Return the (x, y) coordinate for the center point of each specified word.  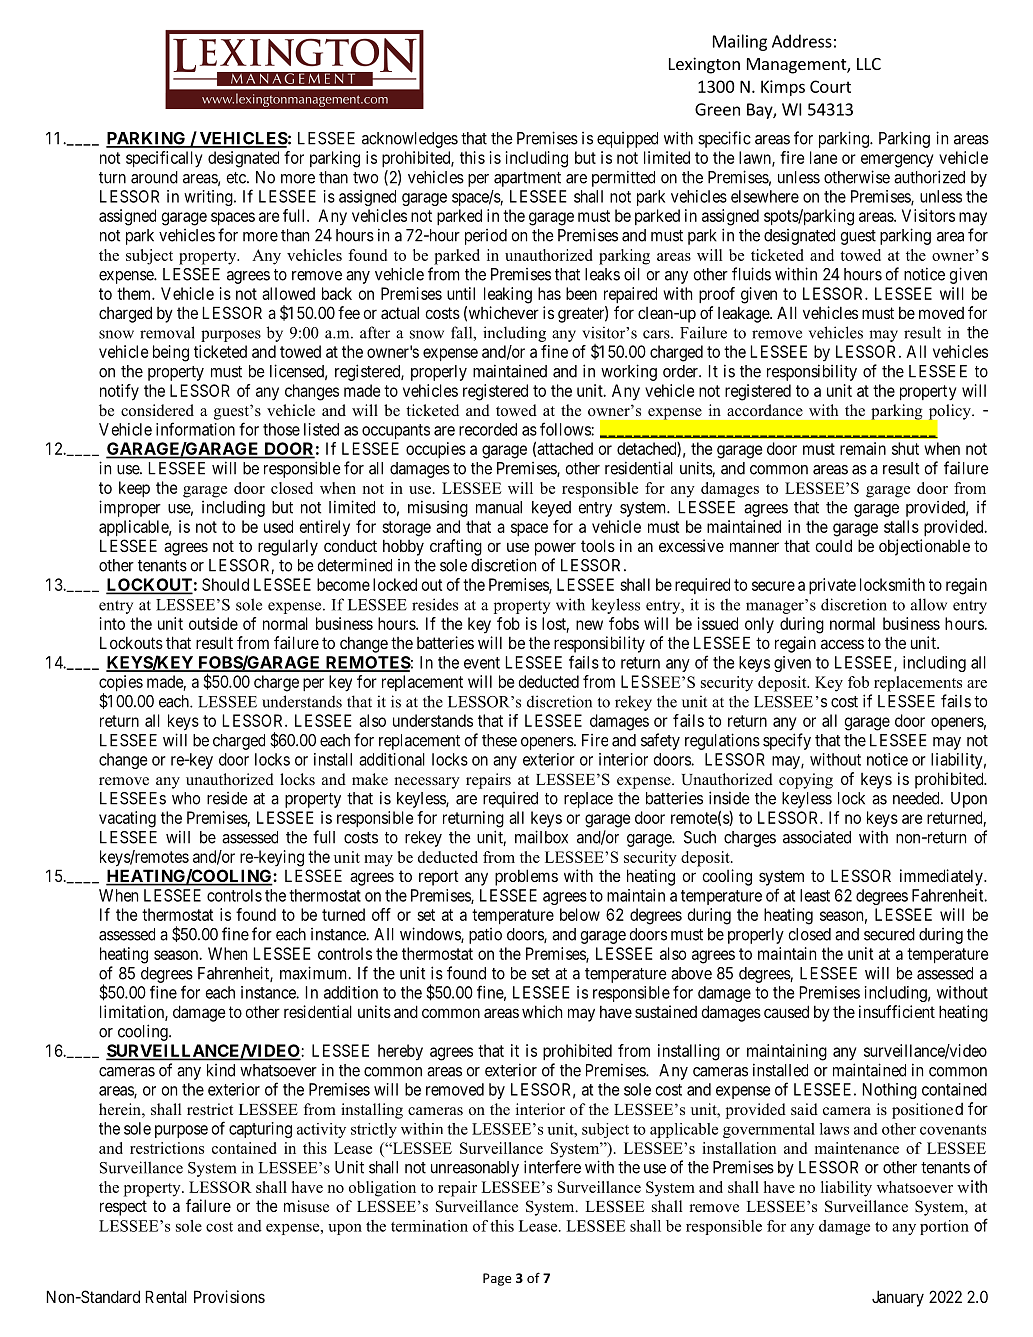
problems (526, 877)
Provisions (229, 1296)
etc (237, 178)
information (195, 429)
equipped (627, 140)
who (186, 798)
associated (817, 837)
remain (863, 448)
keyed (551, 509)
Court (830, 86)
